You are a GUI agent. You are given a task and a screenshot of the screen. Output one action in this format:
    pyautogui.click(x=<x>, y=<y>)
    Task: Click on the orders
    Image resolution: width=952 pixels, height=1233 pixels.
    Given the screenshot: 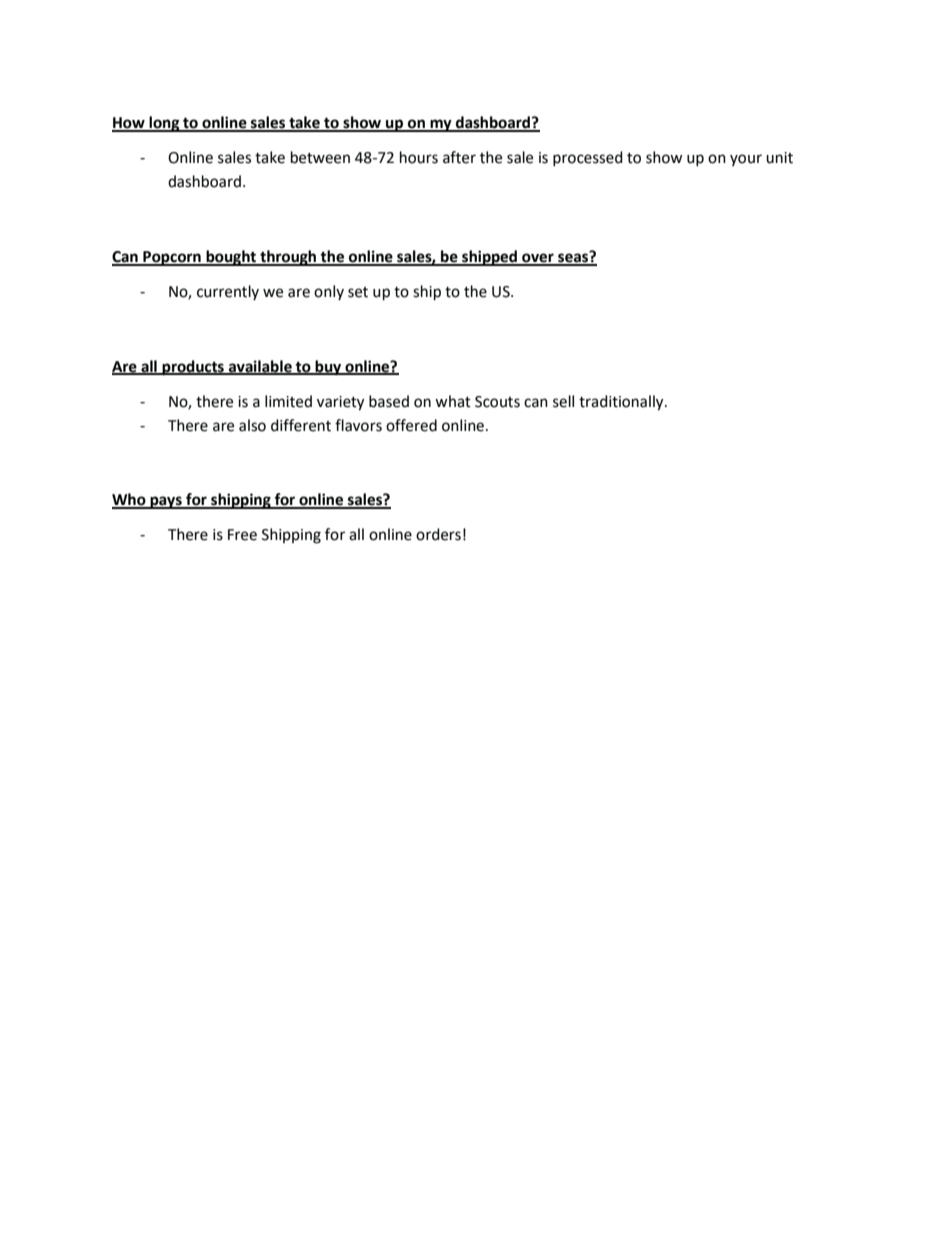 What is the action you would take?
    pyautogui.click(x=438, y=534)
